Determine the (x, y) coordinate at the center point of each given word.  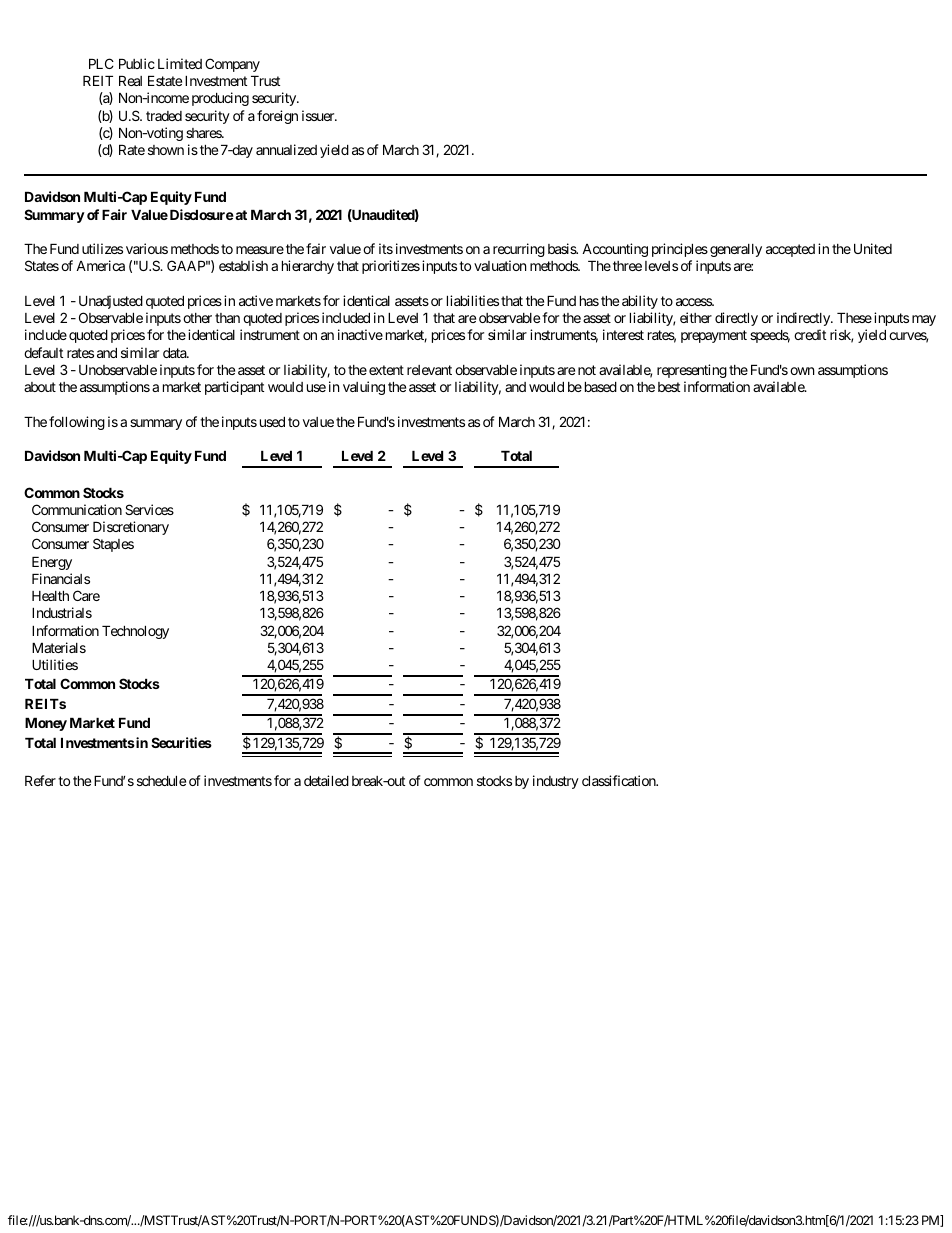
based (601, 387)
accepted (790, 250)
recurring (519, 250)
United (873, 248)
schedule (161, 781)
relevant (429, 370)
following (77, 423)
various (147, 248)
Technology (135, 632)
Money (46, 724)
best (669, 387)
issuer (319, 115)
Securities (181, 742)
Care (86, 595)
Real (130, 81)
